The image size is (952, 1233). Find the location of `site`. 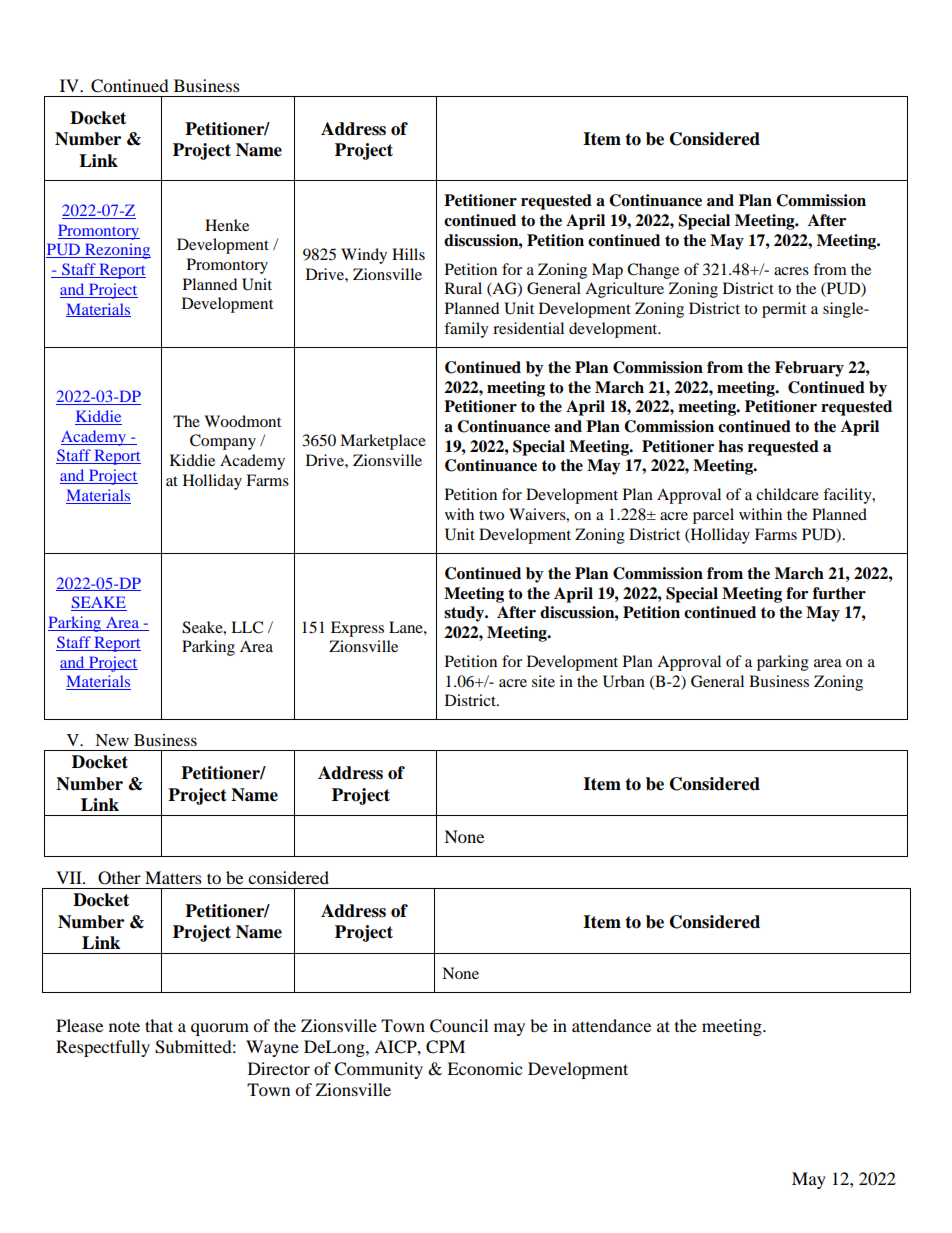

site is located at coordinates (543, 681).
